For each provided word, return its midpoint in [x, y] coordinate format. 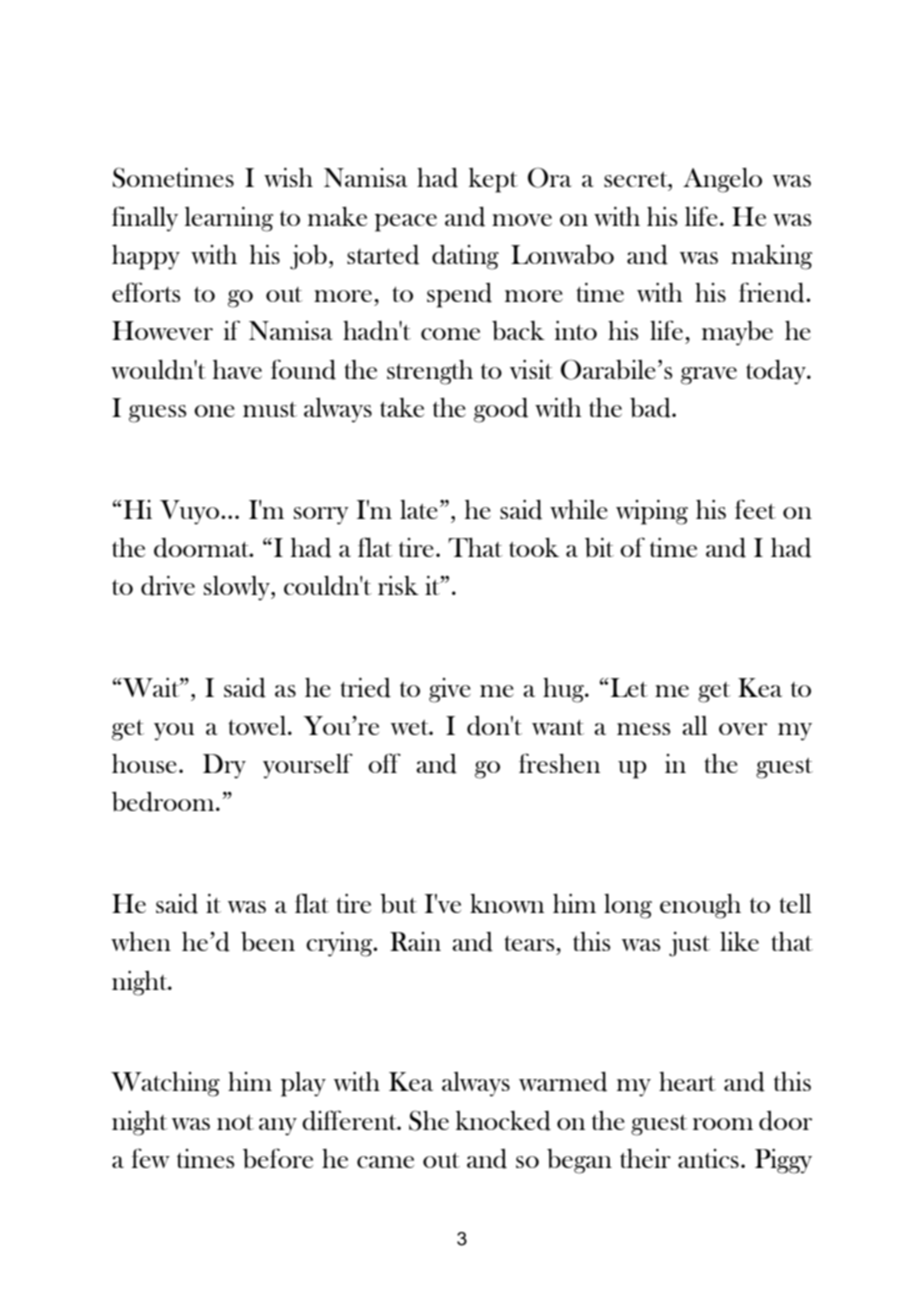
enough [700, 906]
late [419, 509]
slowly [238, 588]
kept [493, 180]
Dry [224, 766]
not [235, 1122]
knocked [503, 1121]
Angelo [722, 180]
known [507, 903]
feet [755, 509]
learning [229, 219]
